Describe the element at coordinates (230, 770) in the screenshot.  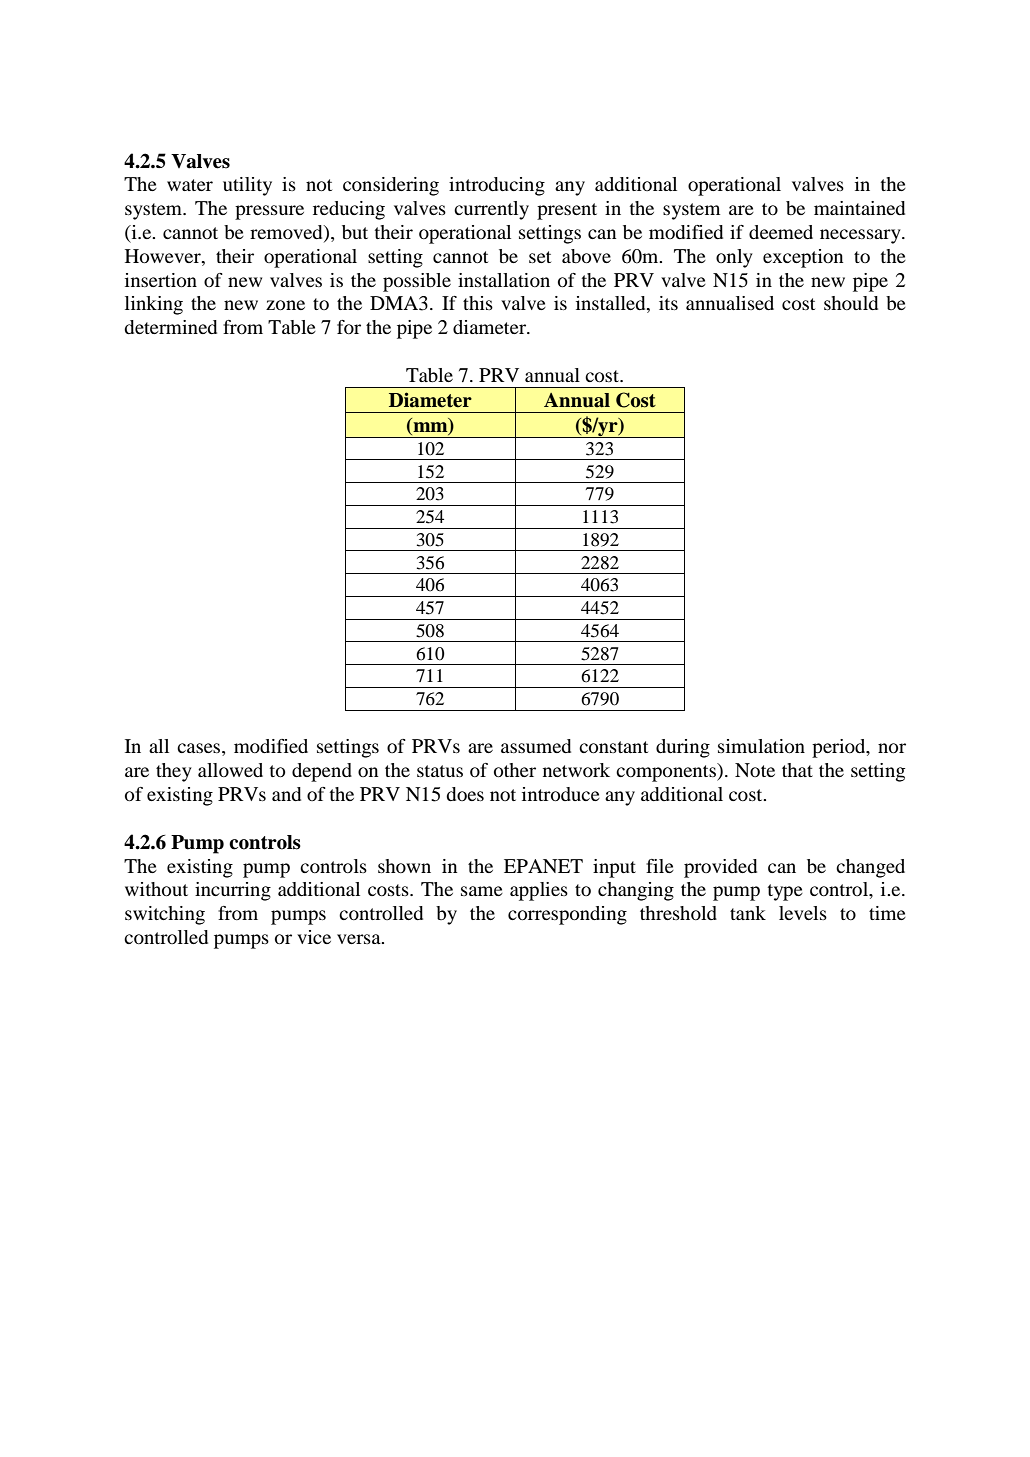
I see `allowed` at that location.
